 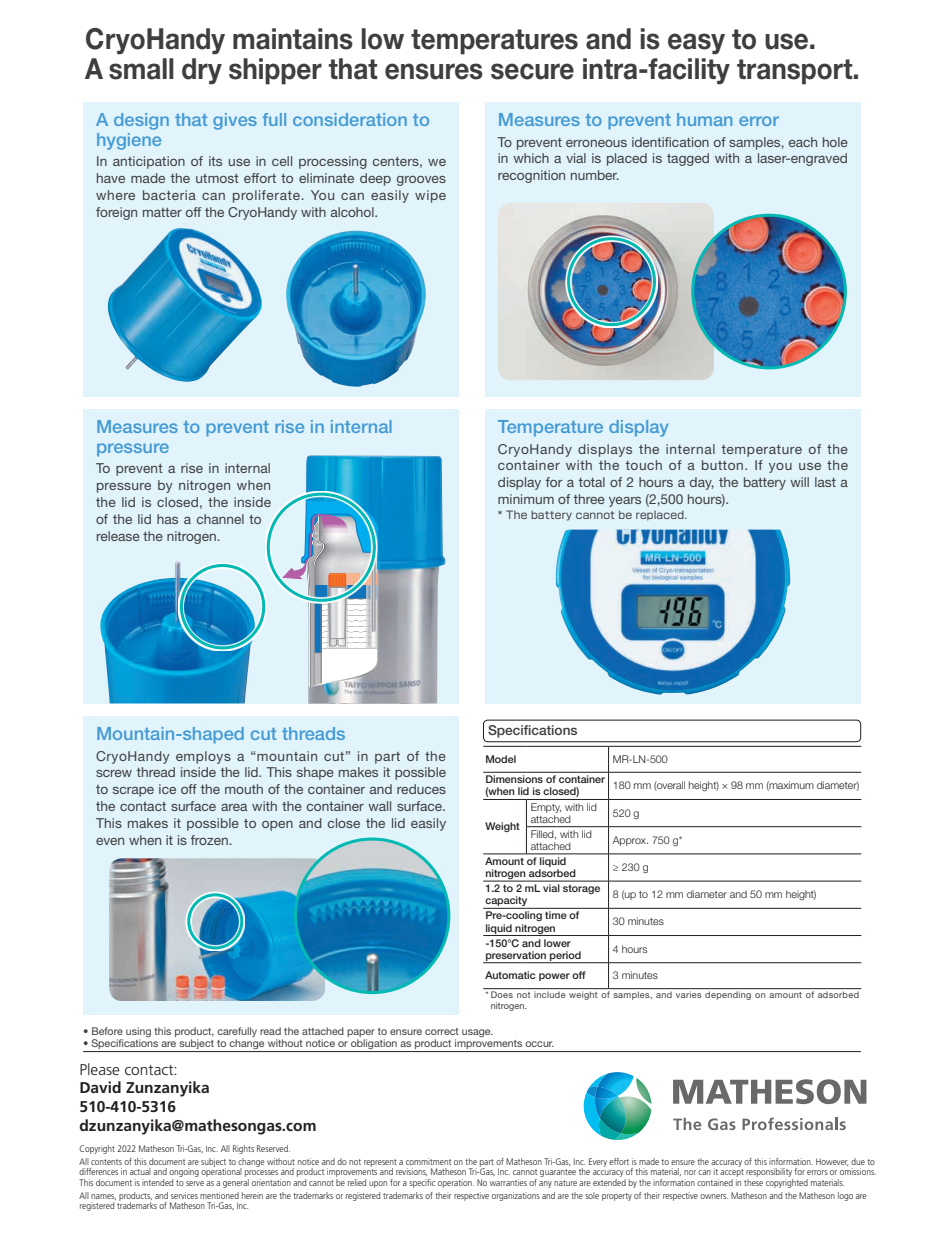 I want to click on Every, so click(x=598, y=1162).
